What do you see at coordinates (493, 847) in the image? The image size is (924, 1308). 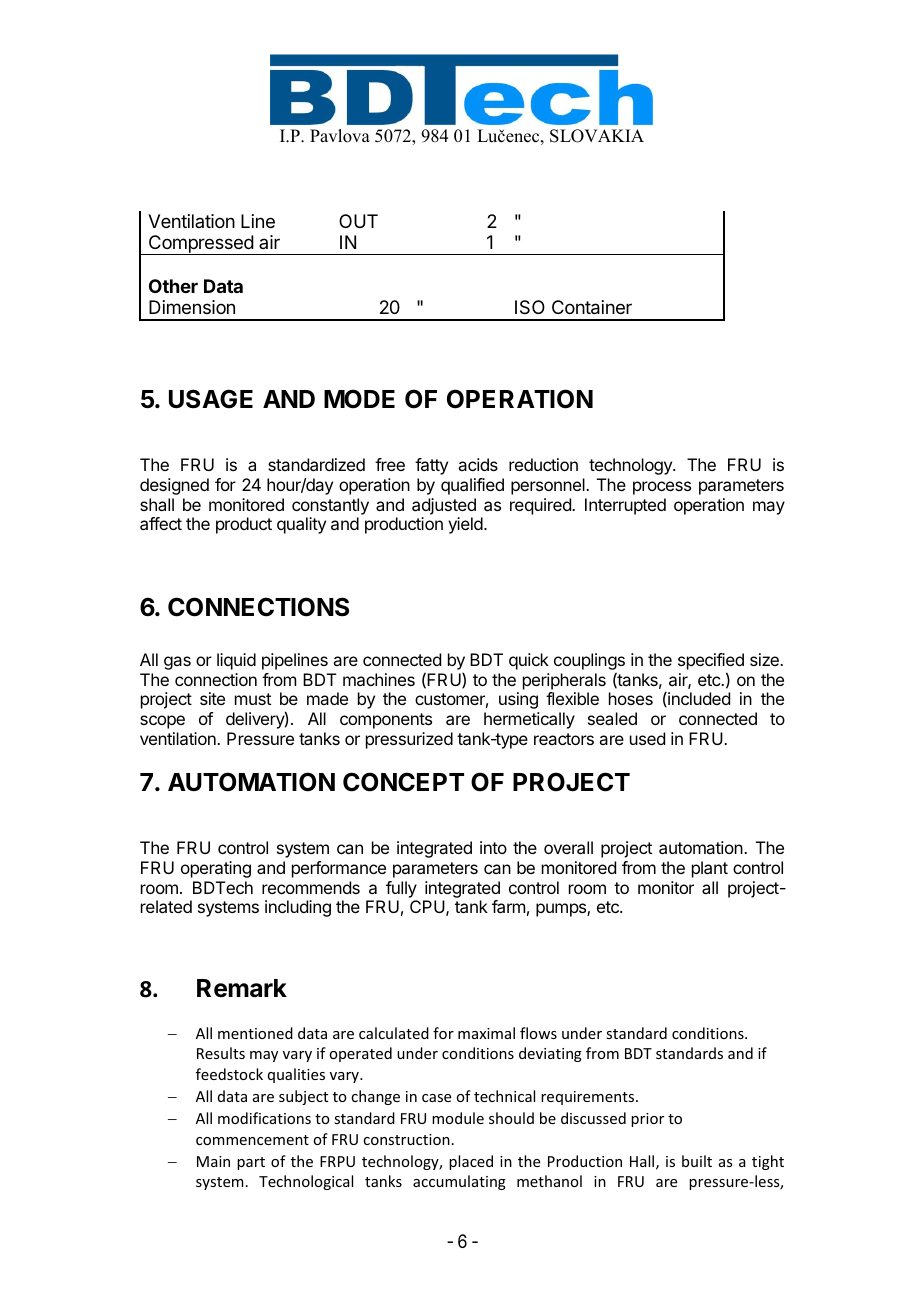 I see `into` at bounding box center [493, 847].
